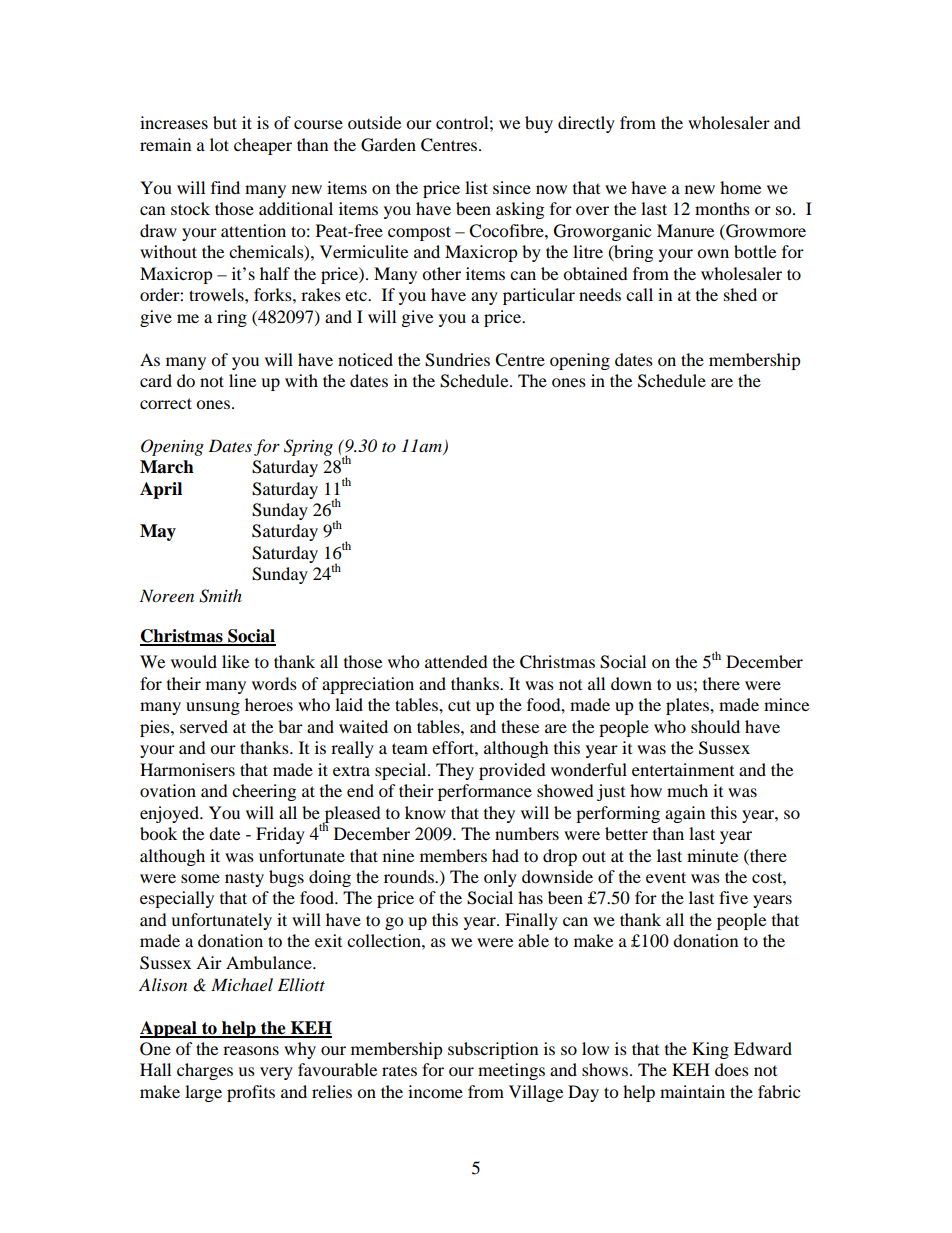 The image size is (952, 1233). I want to click on reasons, so click(251, 1050).
